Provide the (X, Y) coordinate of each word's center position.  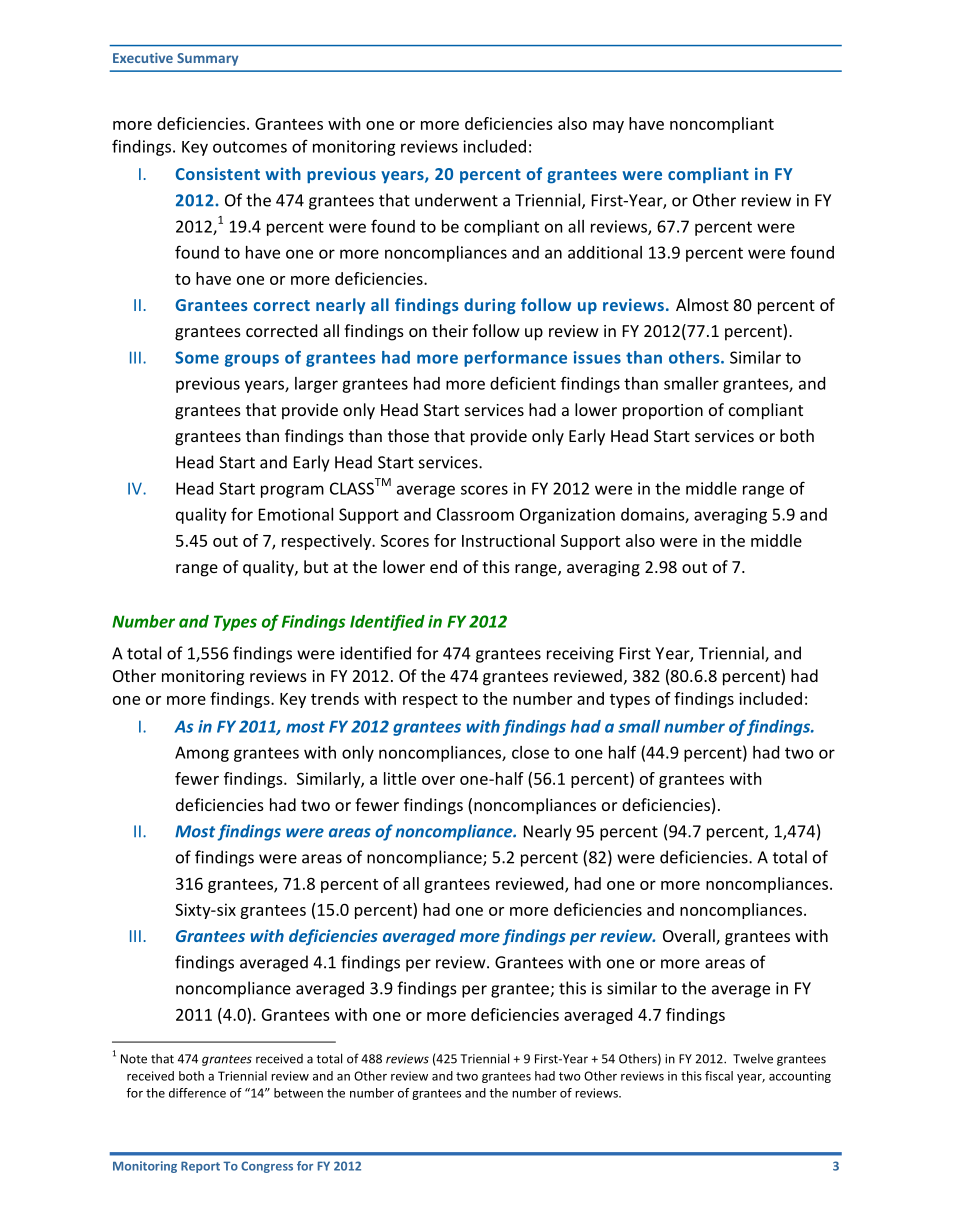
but (316, 566)
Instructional (508, 540)
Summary (208, 59)
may (608, 127)
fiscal (719, 1076)
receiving (580, 655)
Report (200, 1167)
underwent (456, 200)
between (298, 1093)
